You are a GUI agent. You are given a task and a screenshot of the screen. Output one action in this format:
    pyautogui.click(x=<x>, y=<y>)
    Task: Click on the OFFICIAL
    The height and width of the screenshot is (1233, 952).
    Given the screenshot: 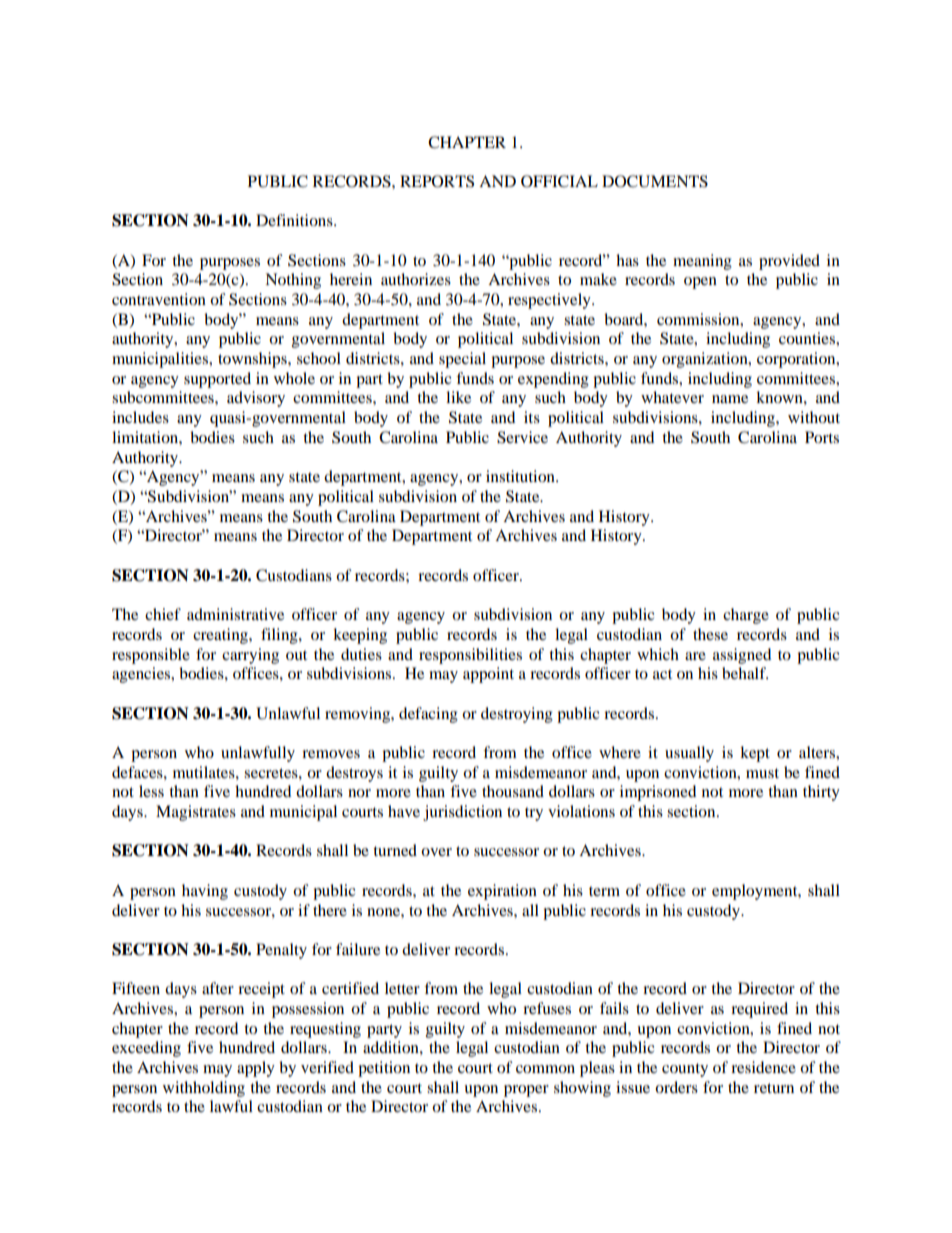 What is the action you would take?
    pyautogui.click(x=559, y=181)
